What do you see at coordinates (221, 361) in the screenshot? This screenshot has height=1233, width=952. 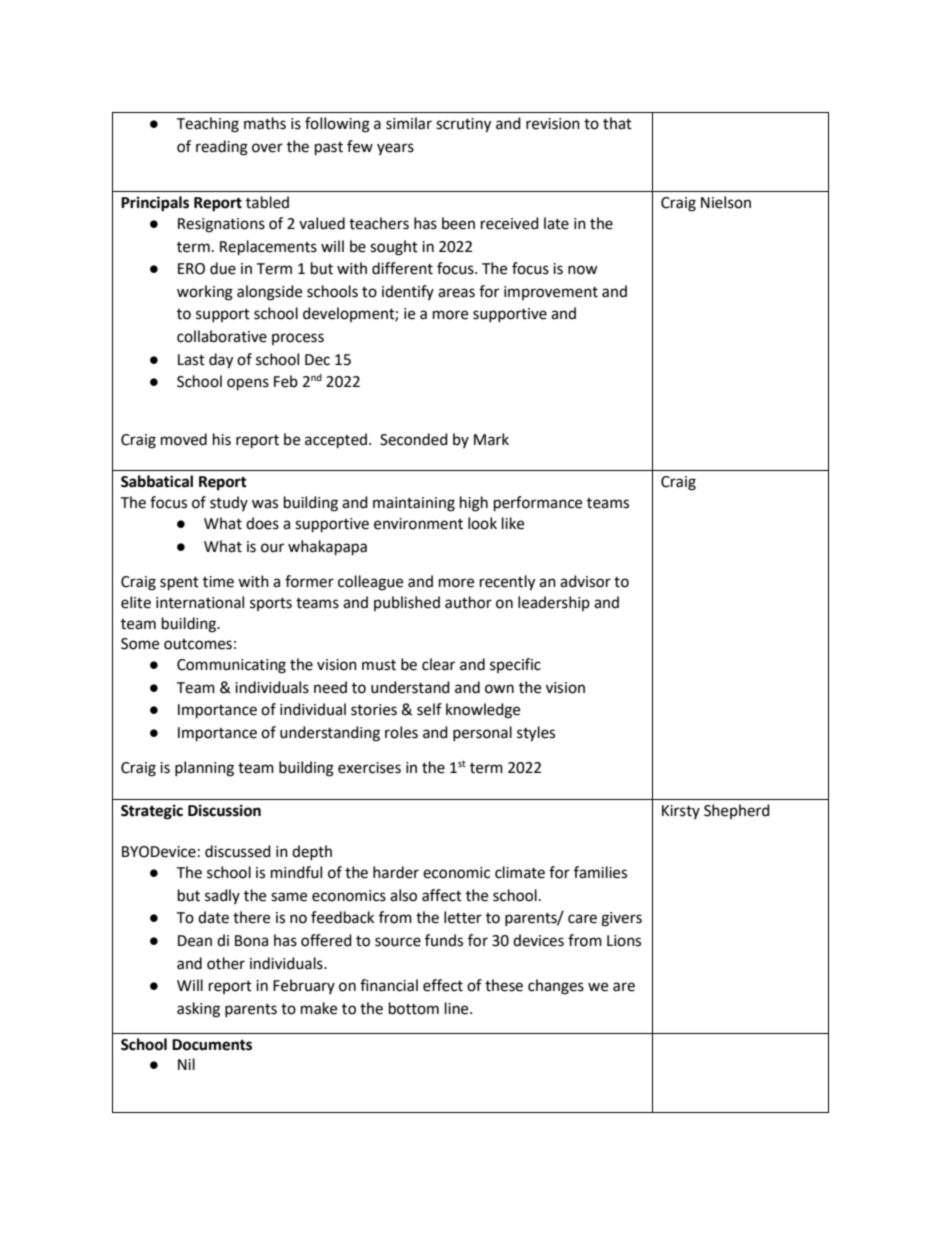 I see `day` at bounding box center [221, 361].
